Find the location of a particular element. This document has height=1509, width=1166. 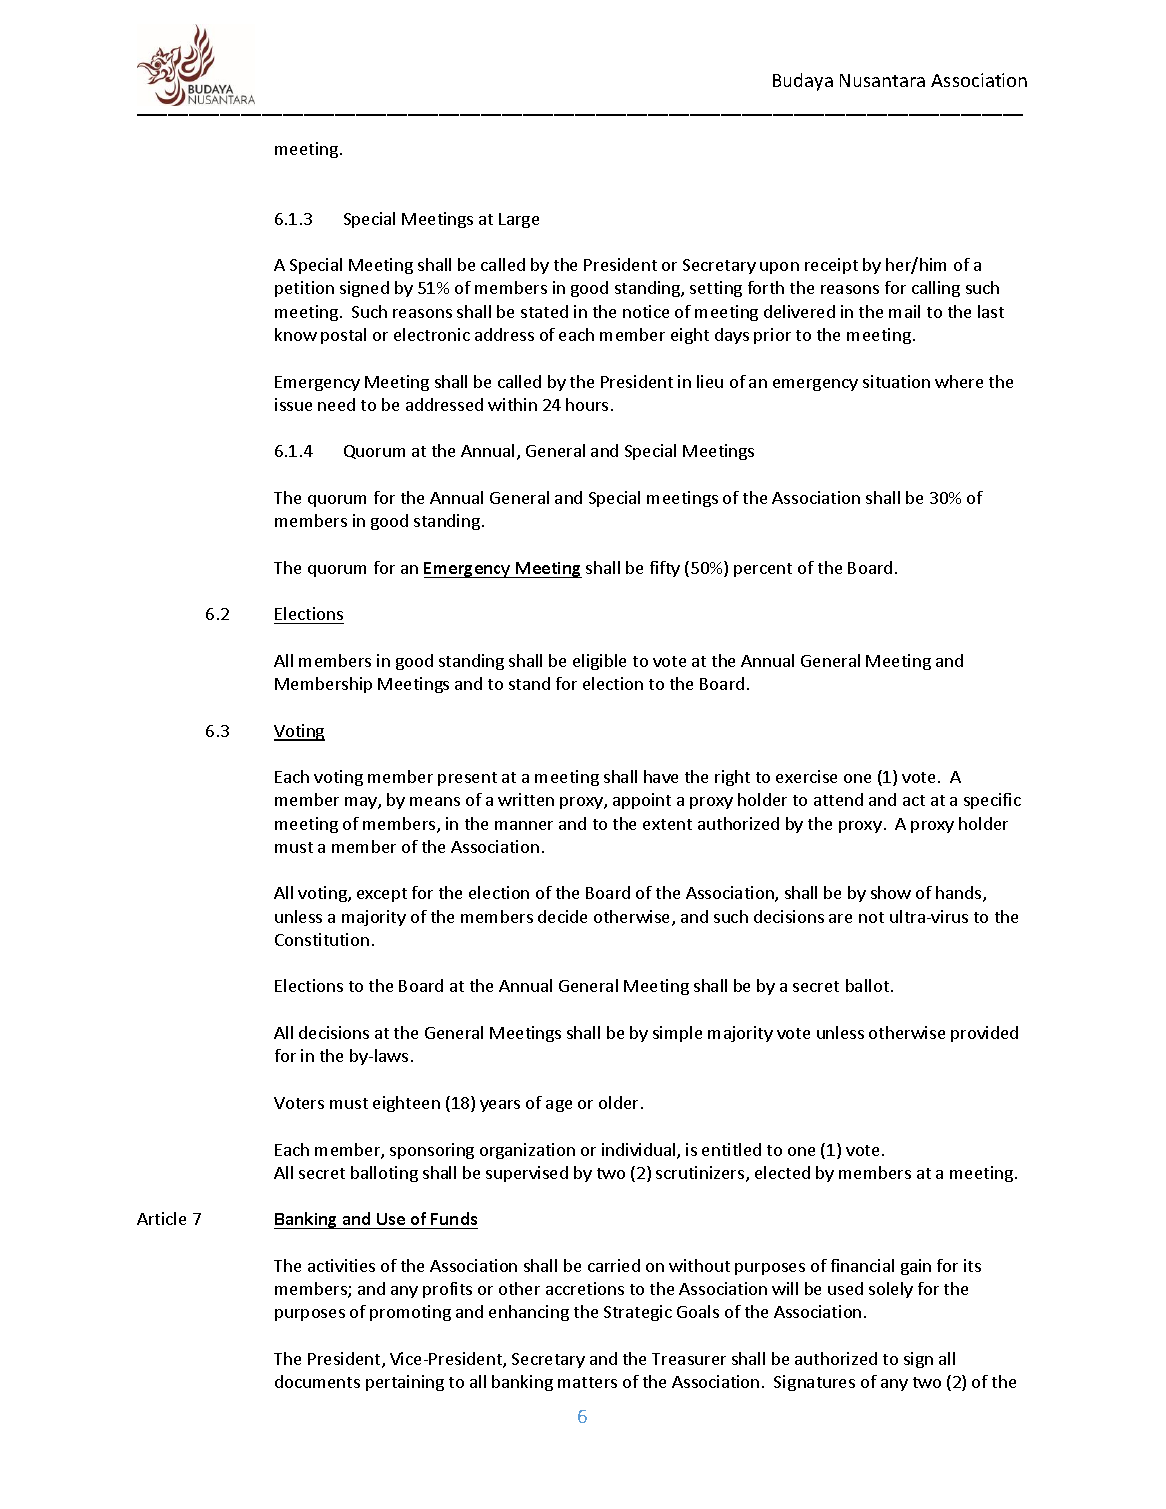

written is located at coordinates (526, 799).
